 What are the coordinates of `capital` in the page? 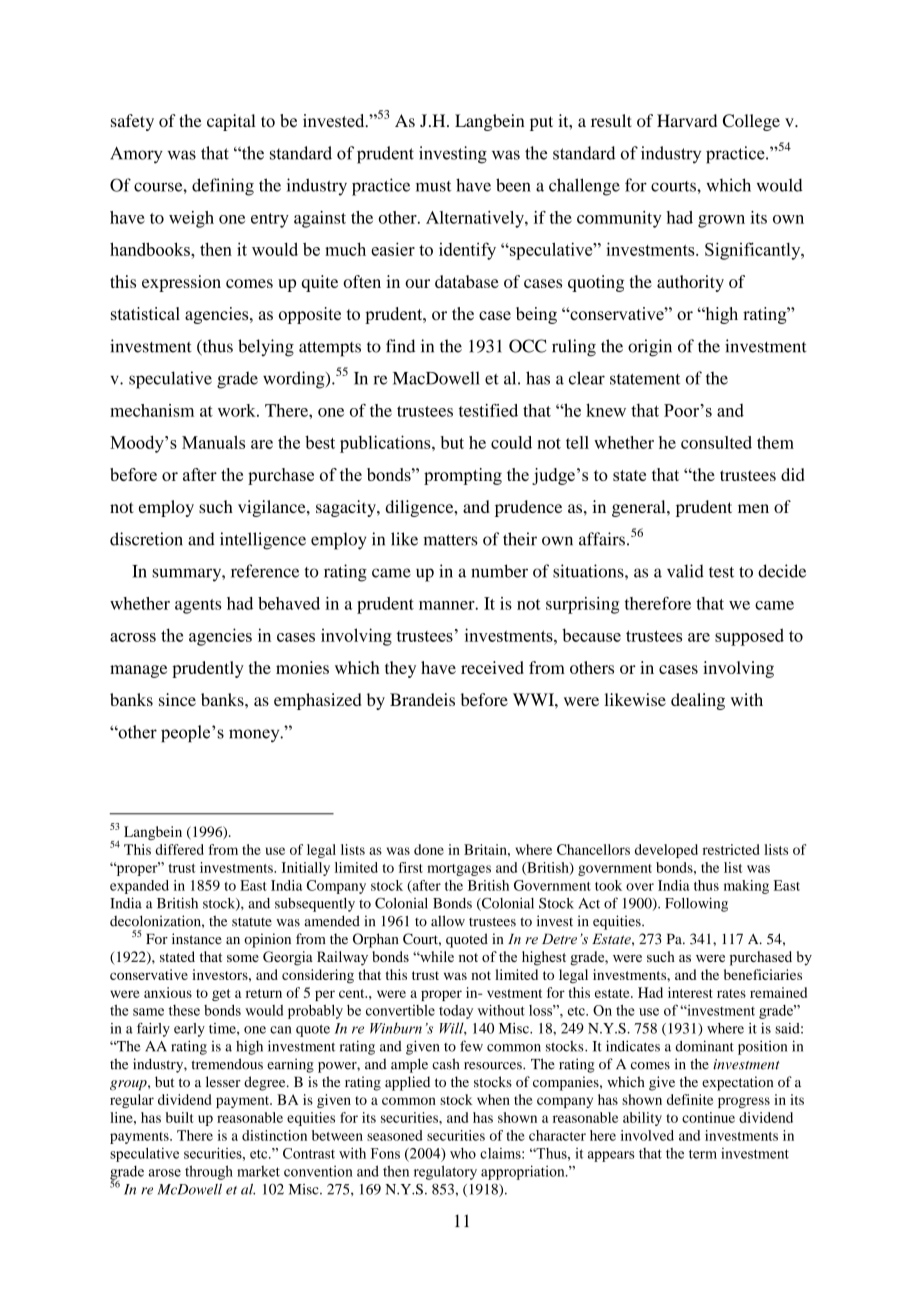 It's located at (231, 122).
